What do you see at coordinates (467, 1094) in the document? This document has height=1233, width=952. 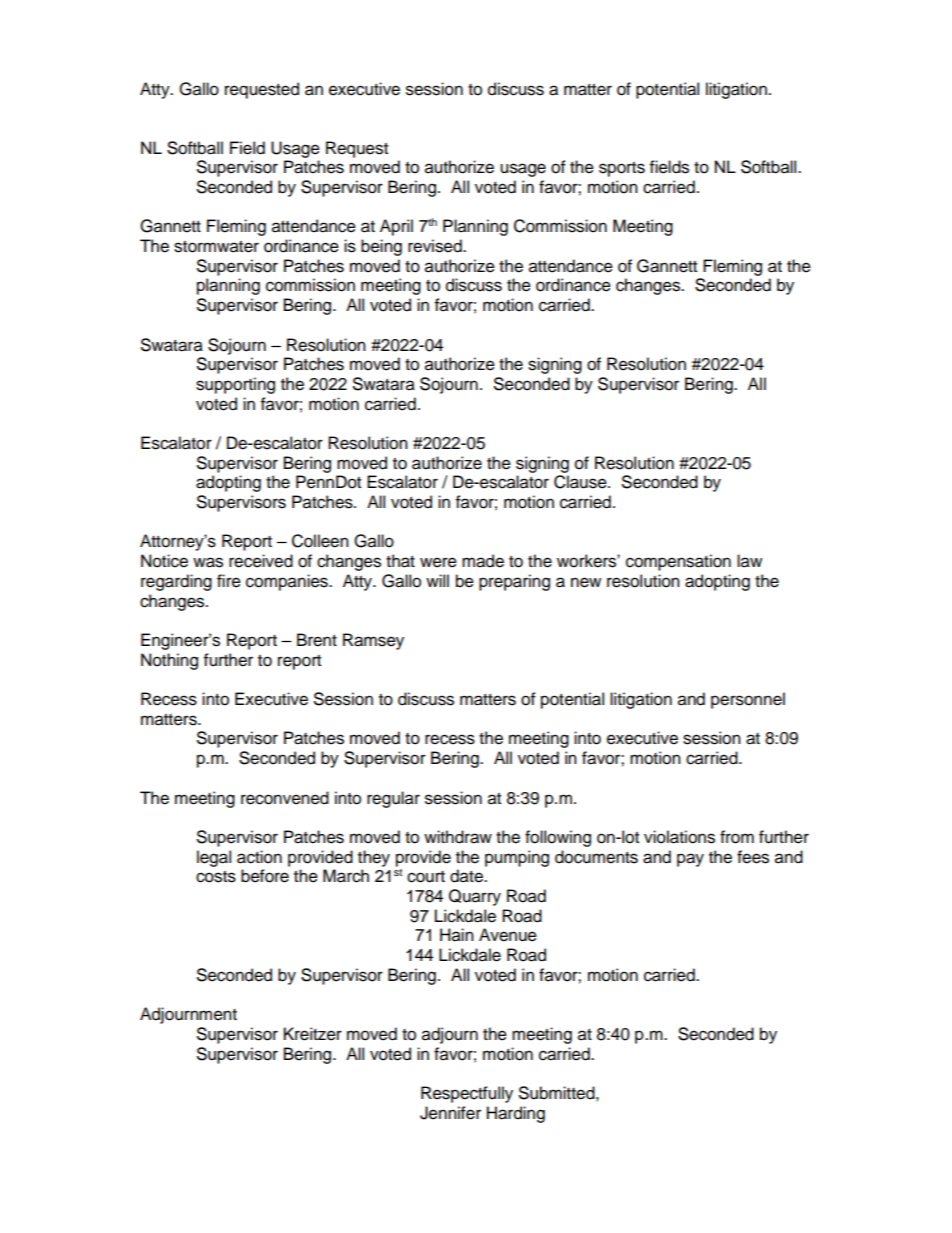 I see `Respectfully` at bounding box center [467, 1094].
